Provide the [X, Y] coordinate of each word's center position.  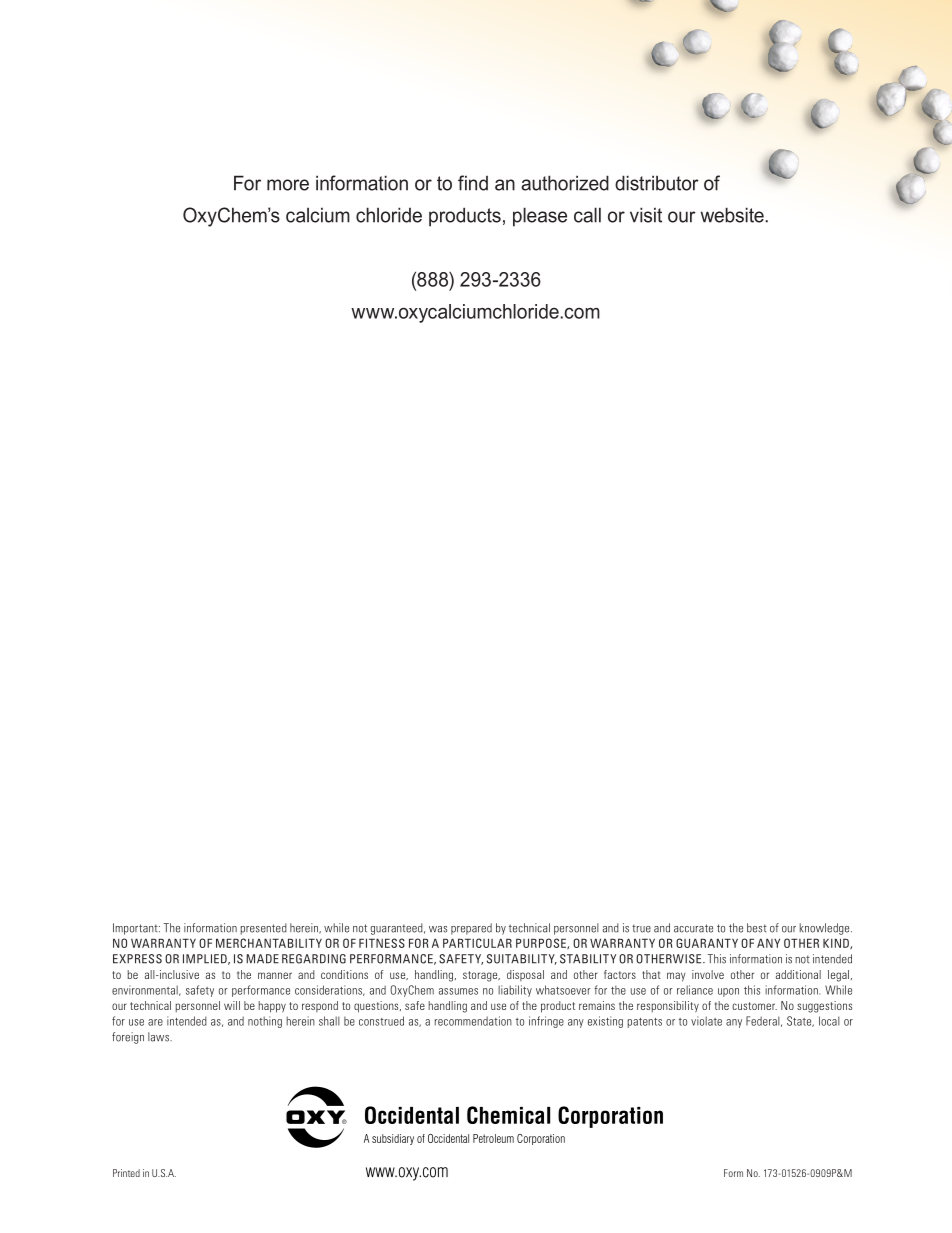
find [473, 183]
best [757, 928]
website [733, 215]
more [288, 185]
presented [264, 929]
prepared [471, 929]
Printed [126, 1173]
